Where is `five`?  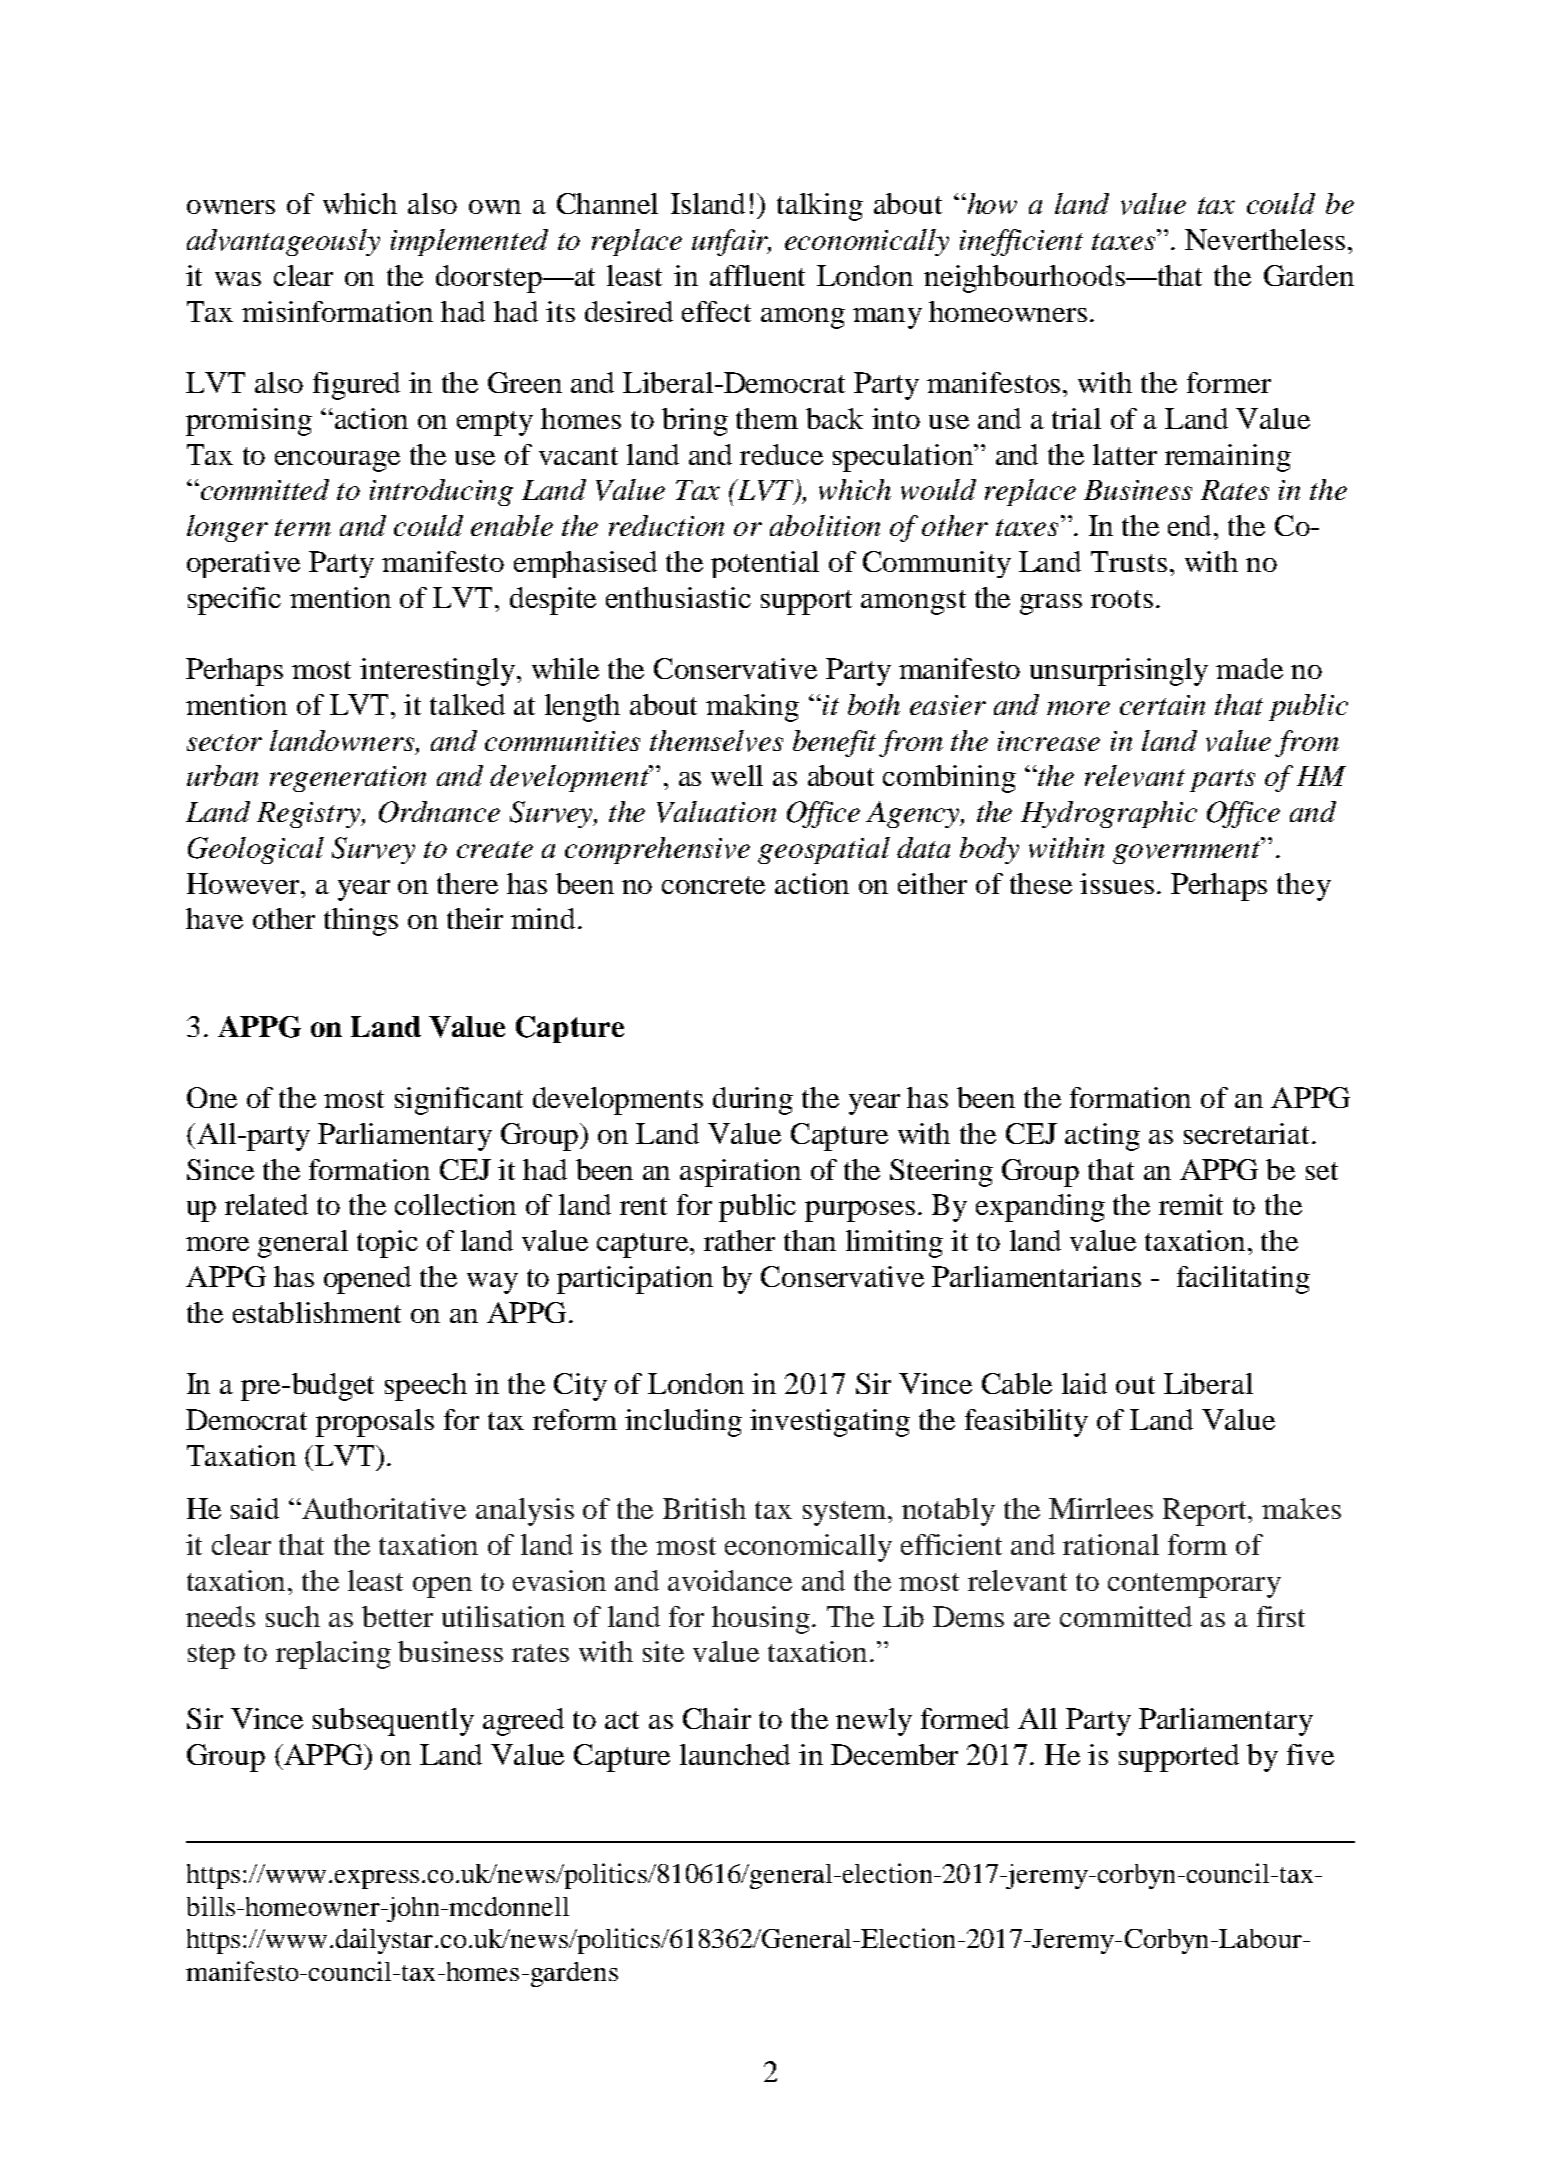
five is located at coordinates (1310, 1754).
